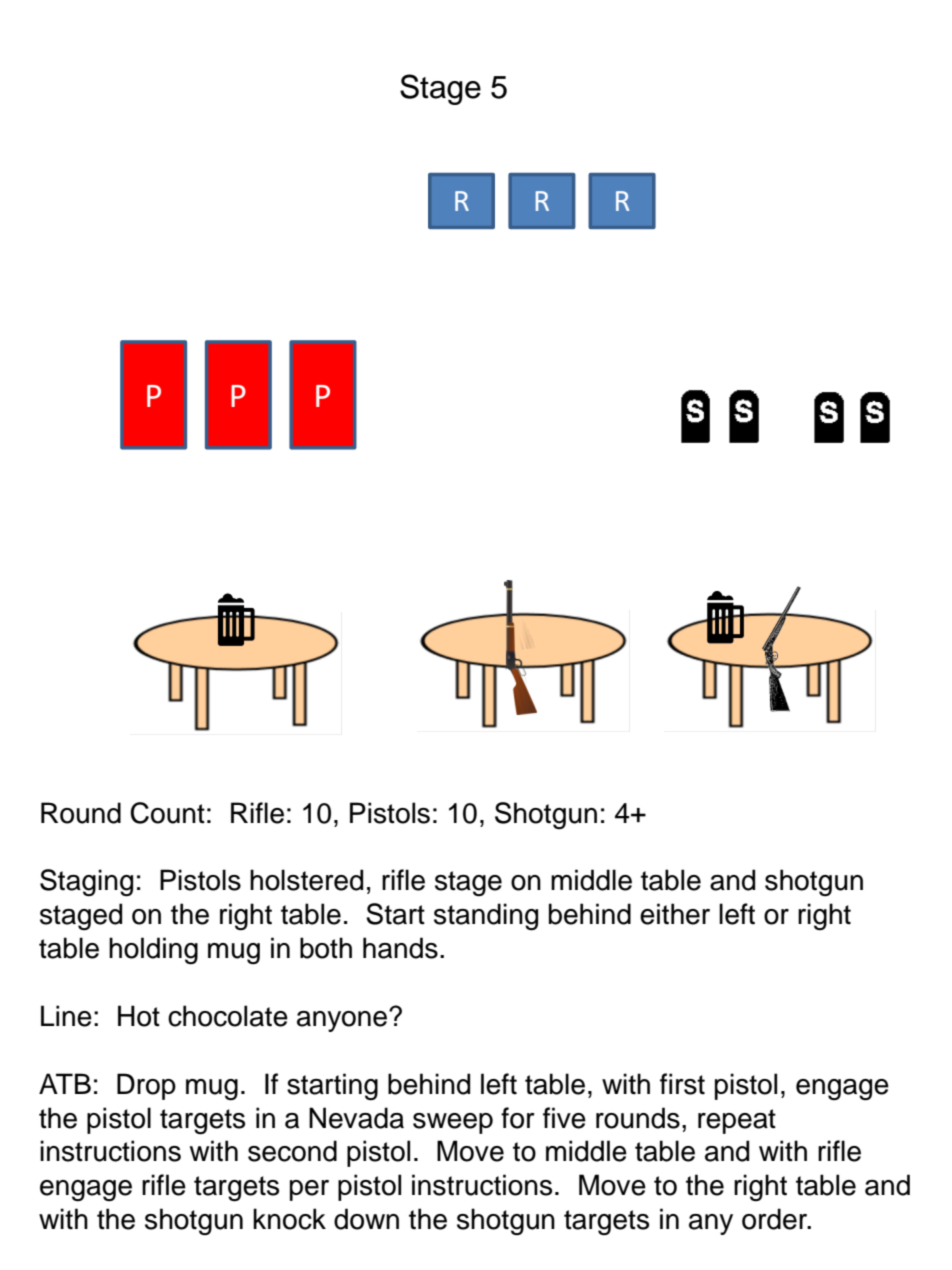  I want to click on knock, so click(289, 1219).
